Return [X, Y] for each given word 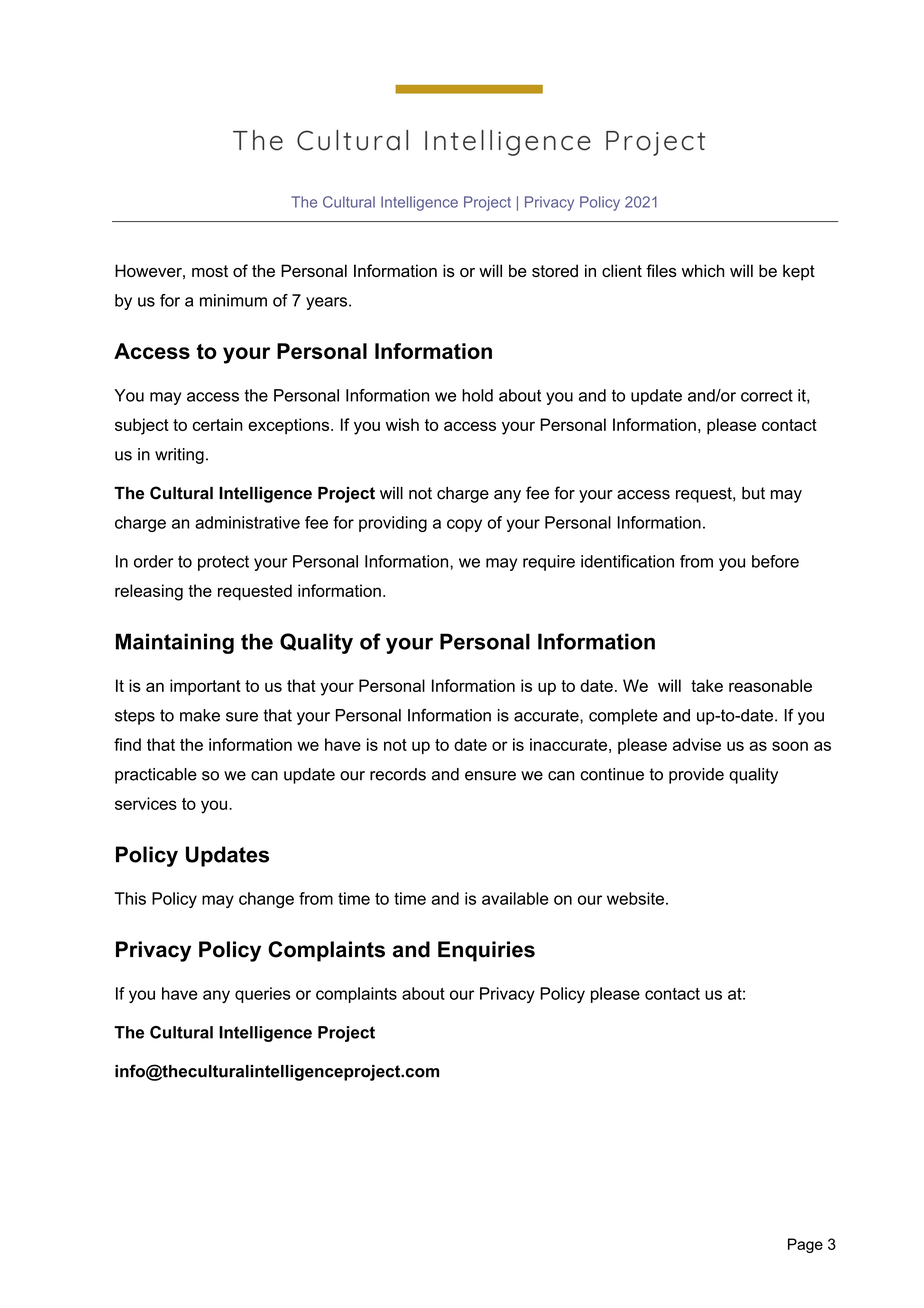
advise [697, 744]
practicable [156, 776]
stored [555, 270]
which [703, 270]
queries [263, 995]
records [398, 774]
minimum [233, 300]
